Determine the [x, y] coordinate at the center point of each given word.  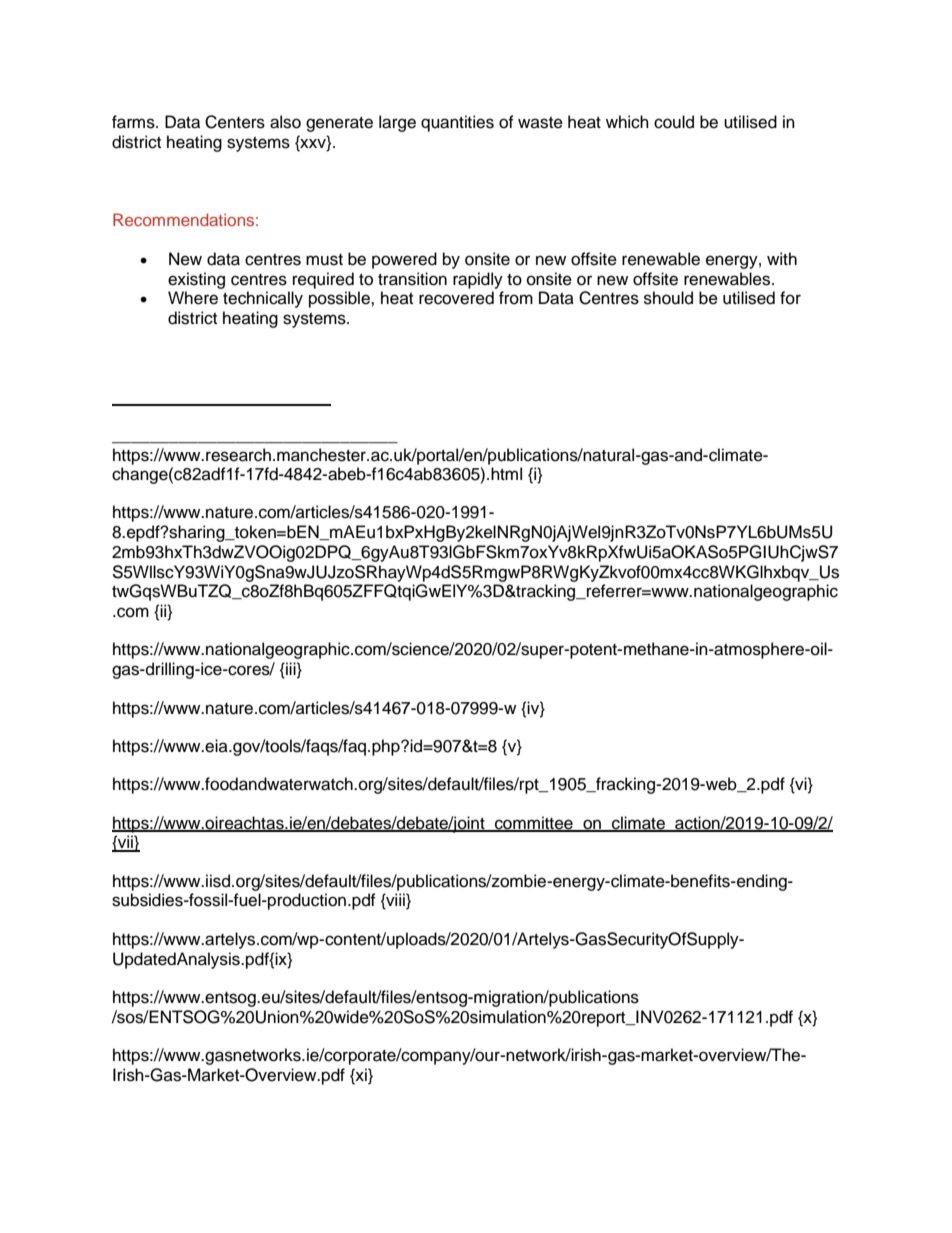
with [782, 258]
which [627, 122]
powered [404, 260]
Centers [235, 122]
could [674, 122]
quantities [457, 123]
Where [193, 298]
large [397, 123]
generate [339, 124]
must [324, 260]
